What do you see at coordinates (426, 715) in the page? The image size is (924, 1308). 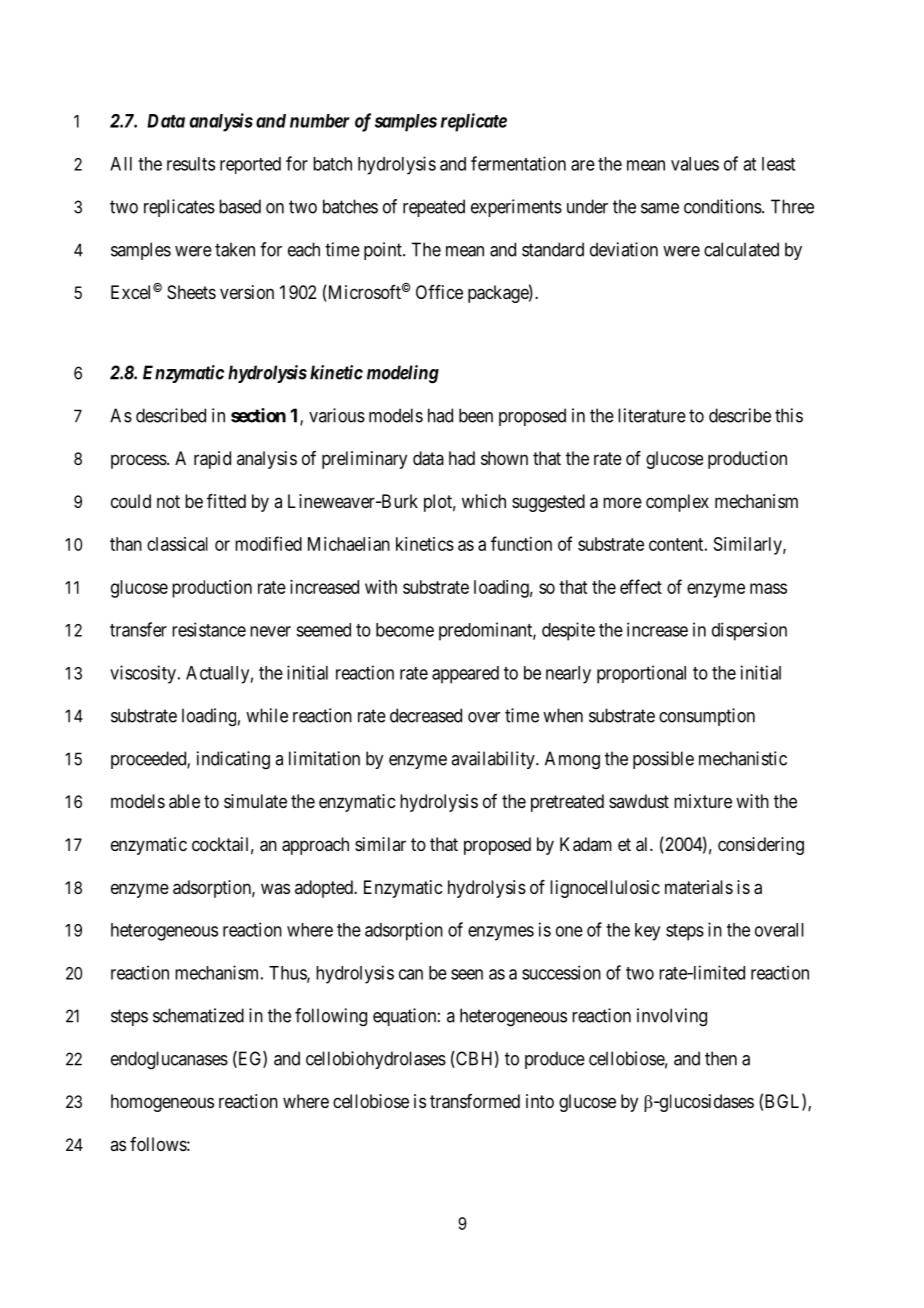 I see `decreased` at bounding box center [426, 715].
